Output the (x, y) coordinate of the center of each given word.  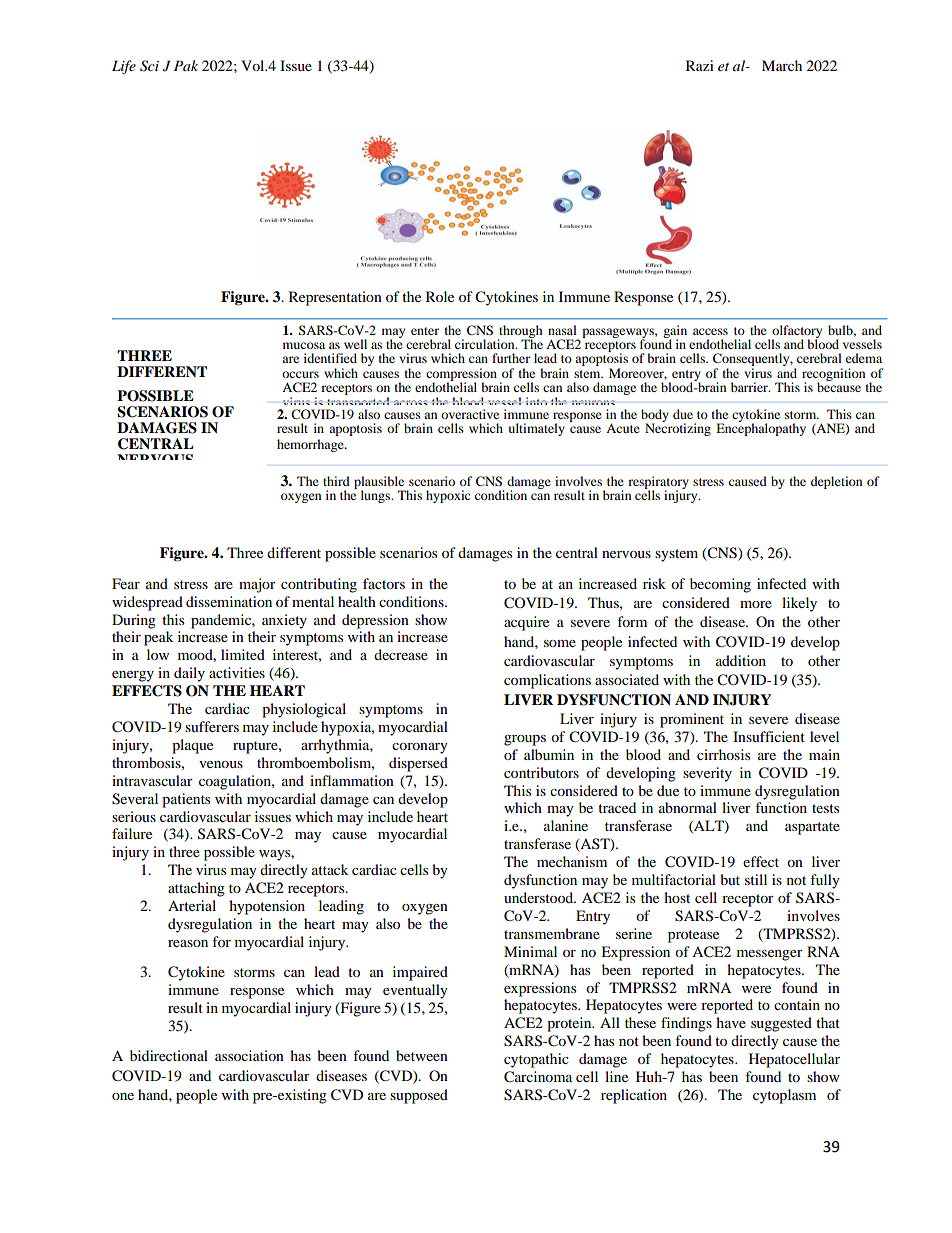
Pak (186, 65)
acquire (526, 623)
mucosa (304, 345)
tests (825, 808)
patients (186, 800)
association (249, 1055)
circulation (486, 344)
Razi (700, 65)
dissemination (229, 601)
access (710, 331)
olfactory (797, 332)
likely (799, 604)
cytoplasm (784, 1096)
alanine (566, 825)
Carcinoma (538, 1077)
